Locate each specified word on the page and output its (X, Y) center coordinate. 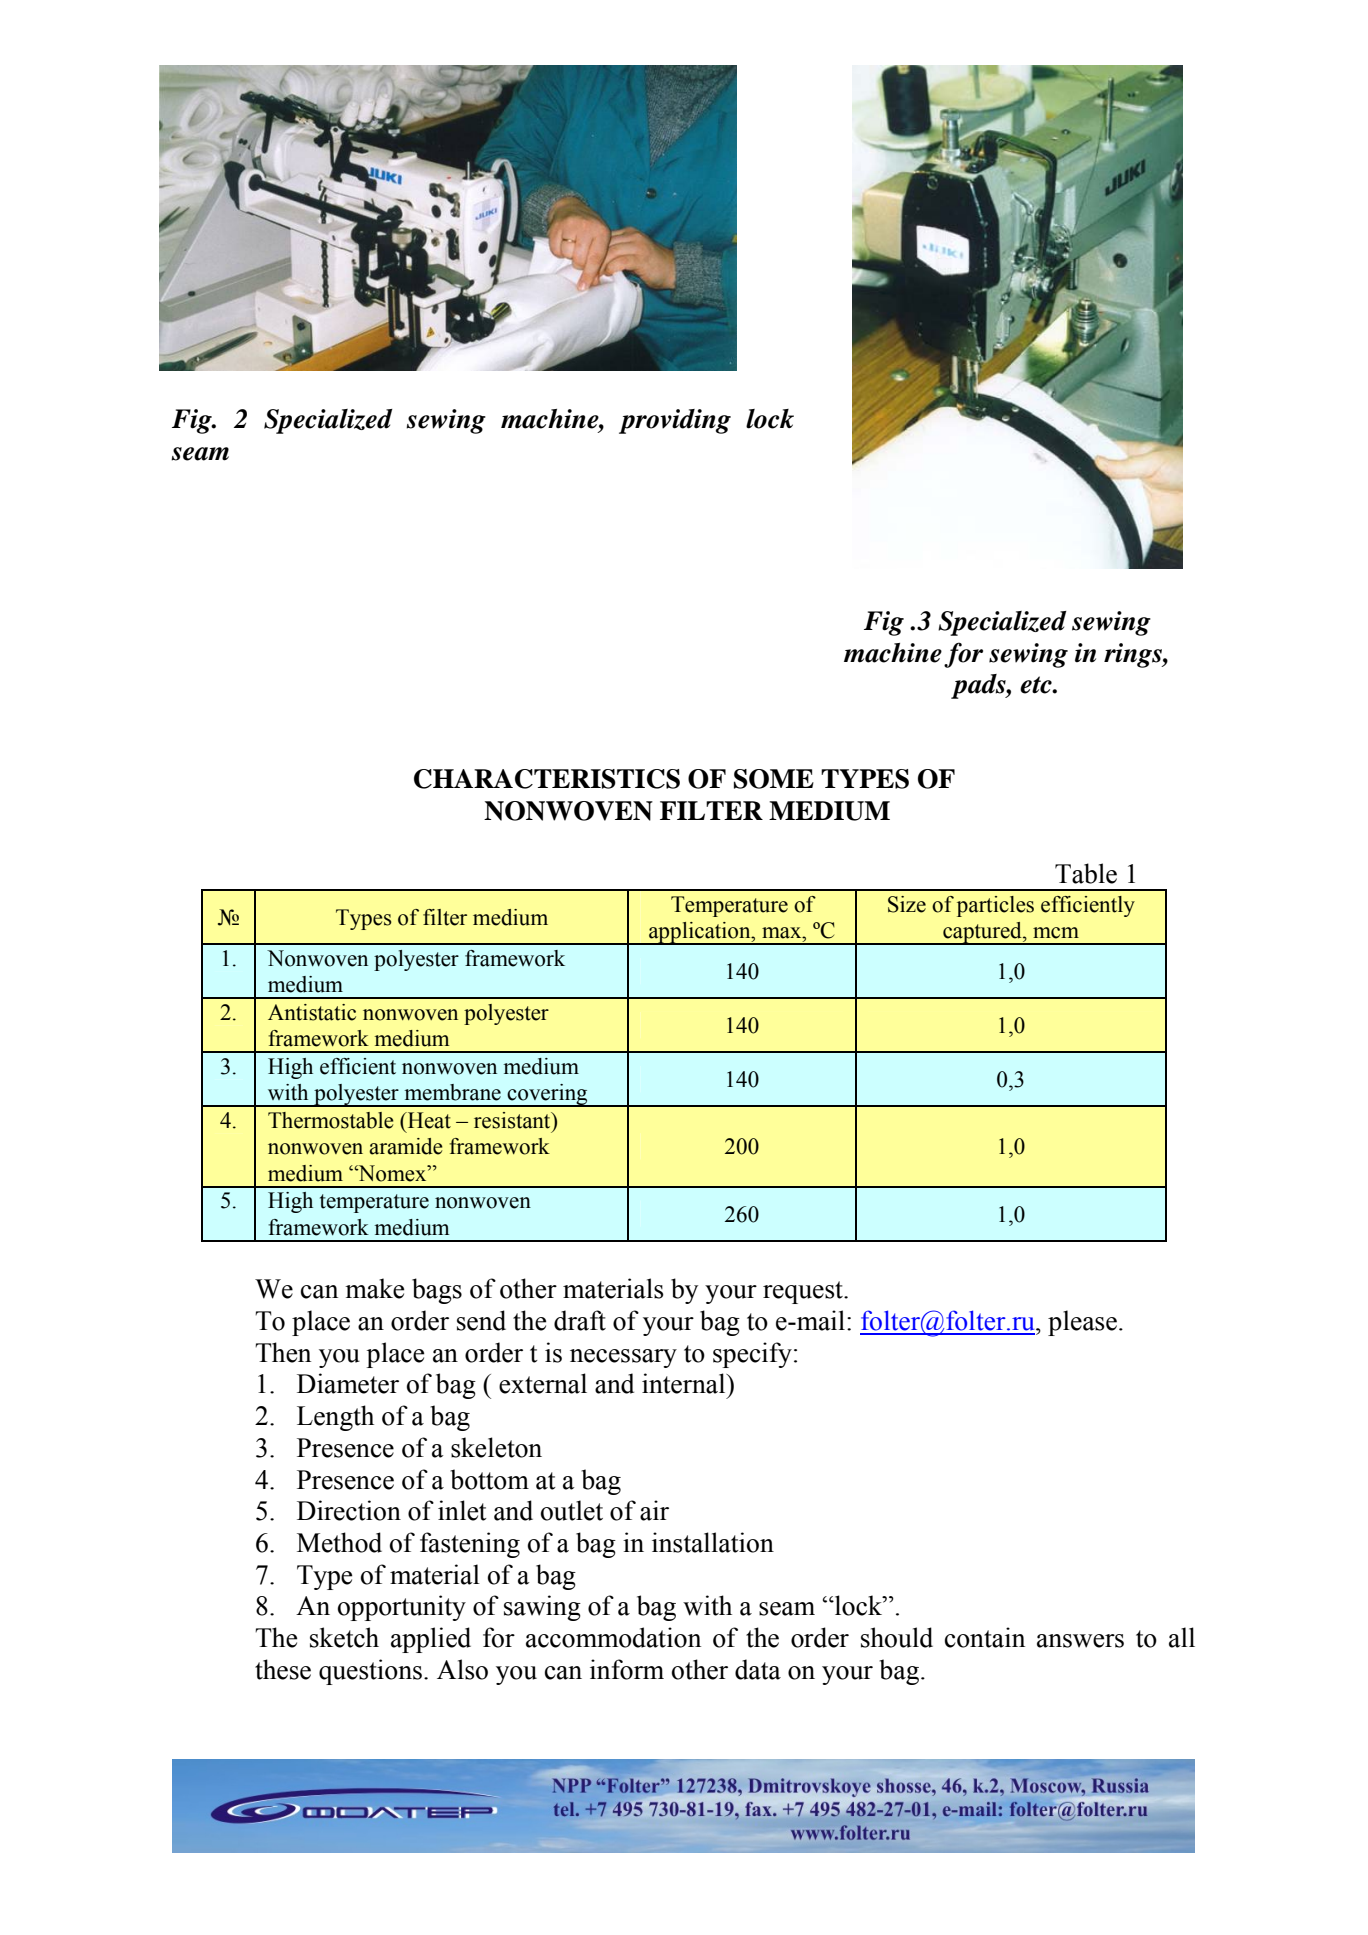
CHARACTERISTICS (547, 779)
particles (995, 906)
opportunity (402, 1608)
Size (907, 904)
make (374, 1288)
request (804, 1292)
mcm (1056, 933)
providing (675, 421)
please (1082, 1323)
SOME (774, 779)
